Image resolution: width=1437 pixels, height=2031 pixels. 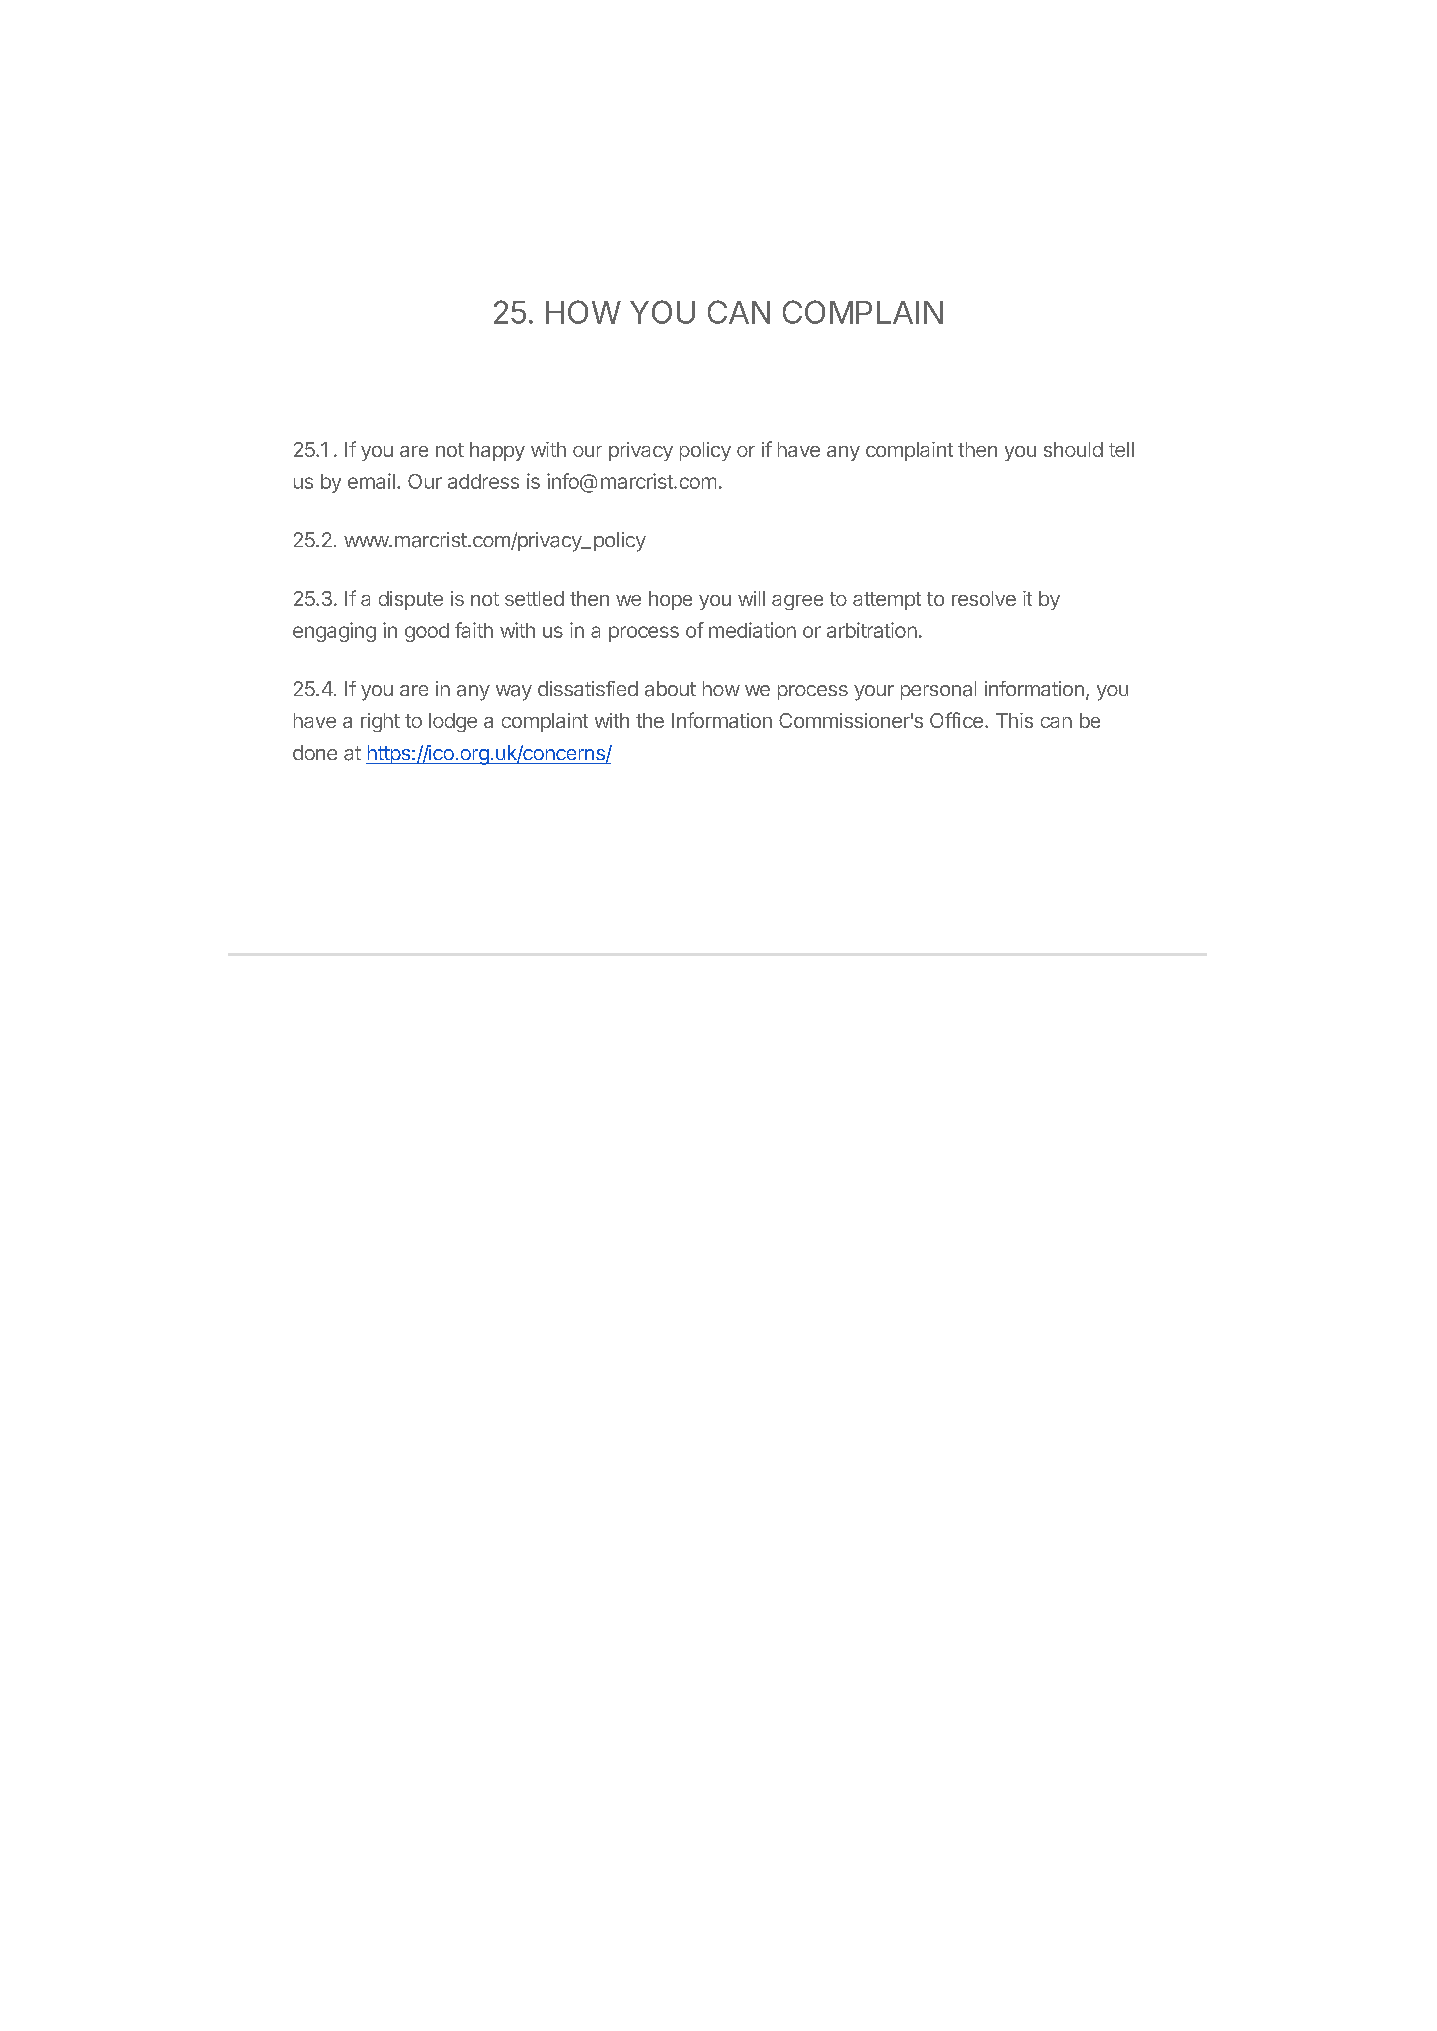 What do you see at coordinates (1073, 449) in the screenshot?
I see `should` at bounding box center [1073, 449].
